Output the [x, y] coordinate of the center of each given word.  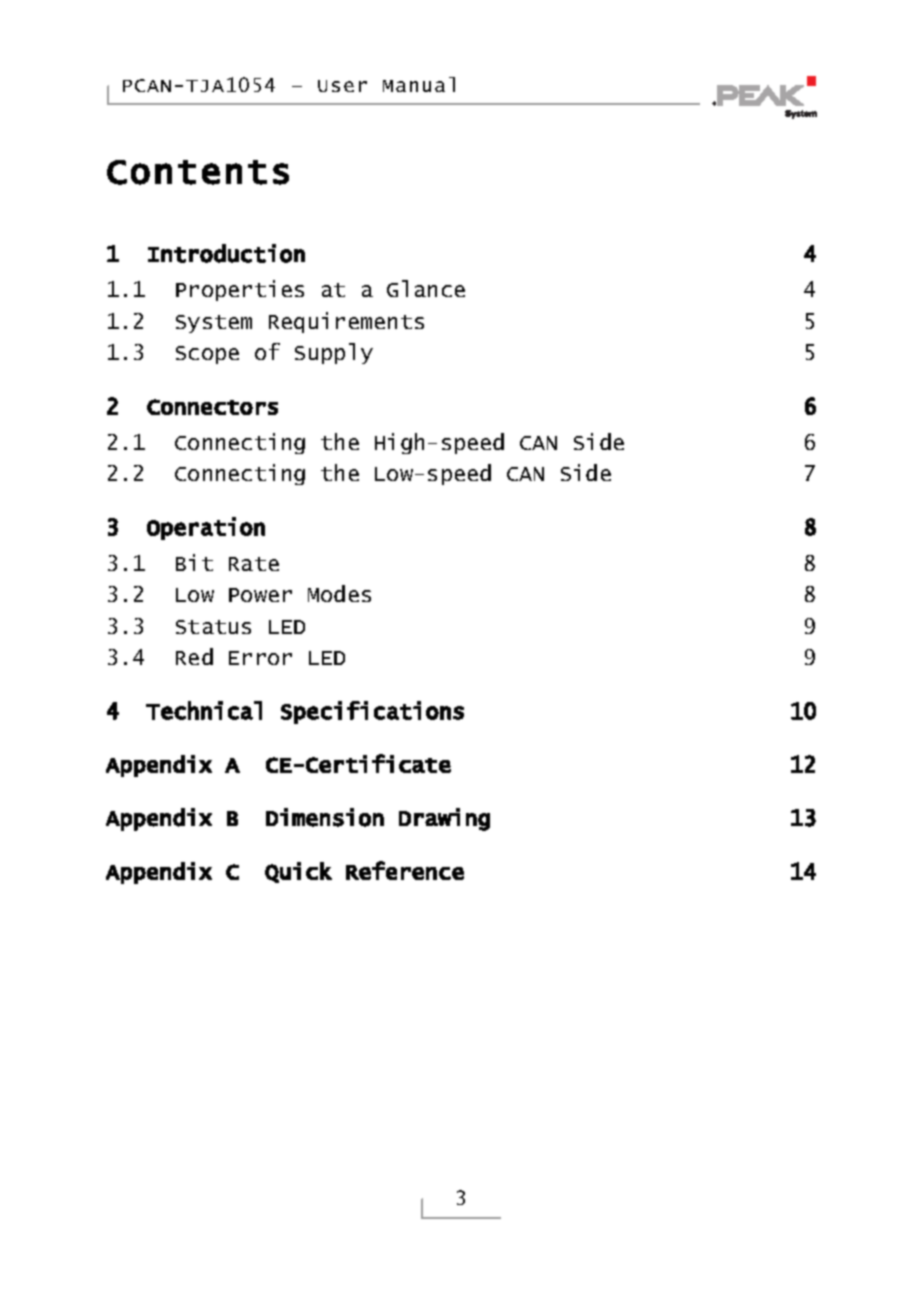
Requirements [346, 322]
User [342, 86]
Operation [206, 528]
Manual [419, 84]
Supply [334, 353]
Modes [339, 593]
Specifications [372, 712]
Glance [426, 288]
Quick [298, 872]
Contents [198, 172]
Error [260, 658]
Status [213, 627]
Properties [240, 290]
